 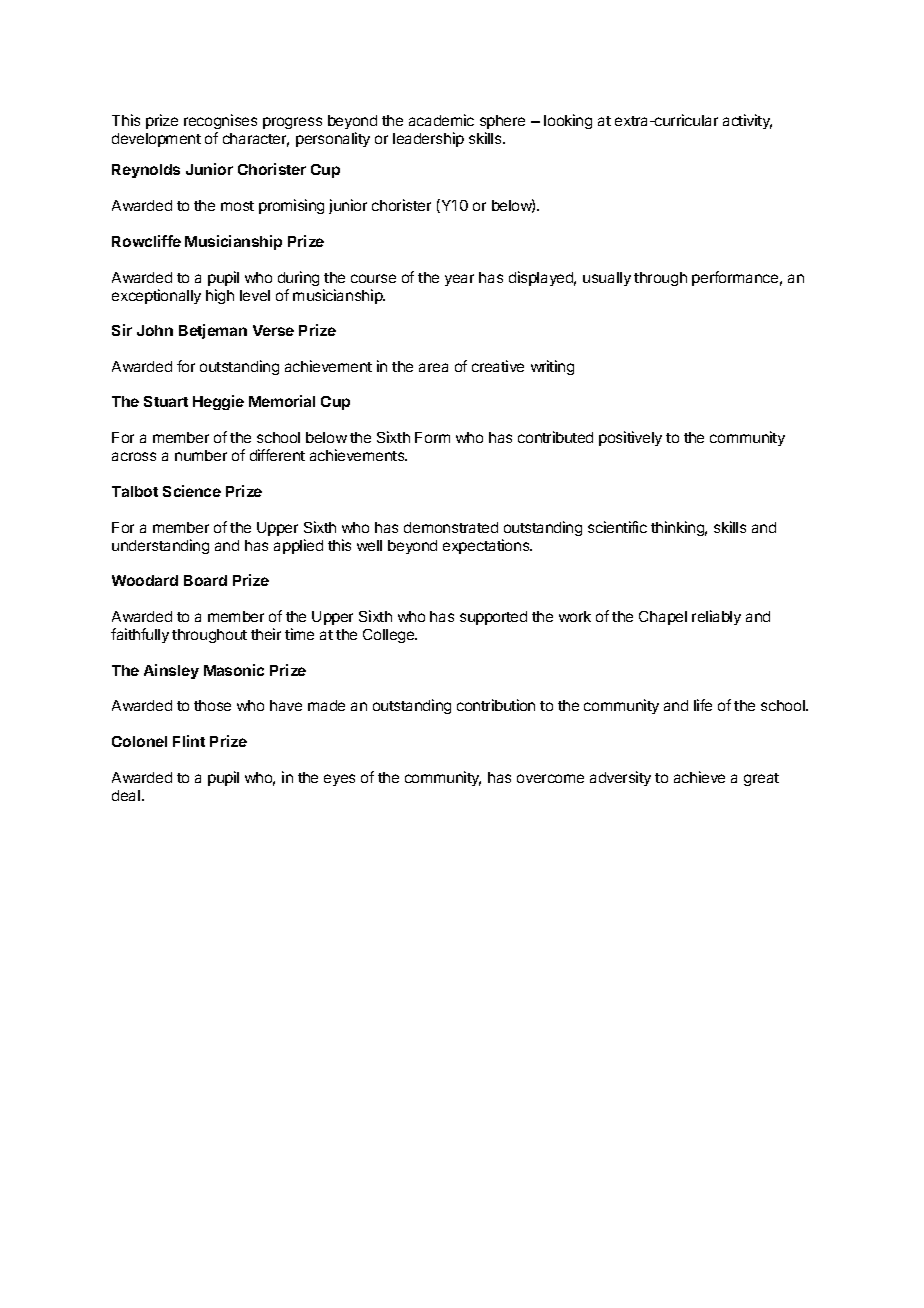 What do you see at coordinates (630, 438) in the image?
I see `positively` at bounding box center [630, 438].
